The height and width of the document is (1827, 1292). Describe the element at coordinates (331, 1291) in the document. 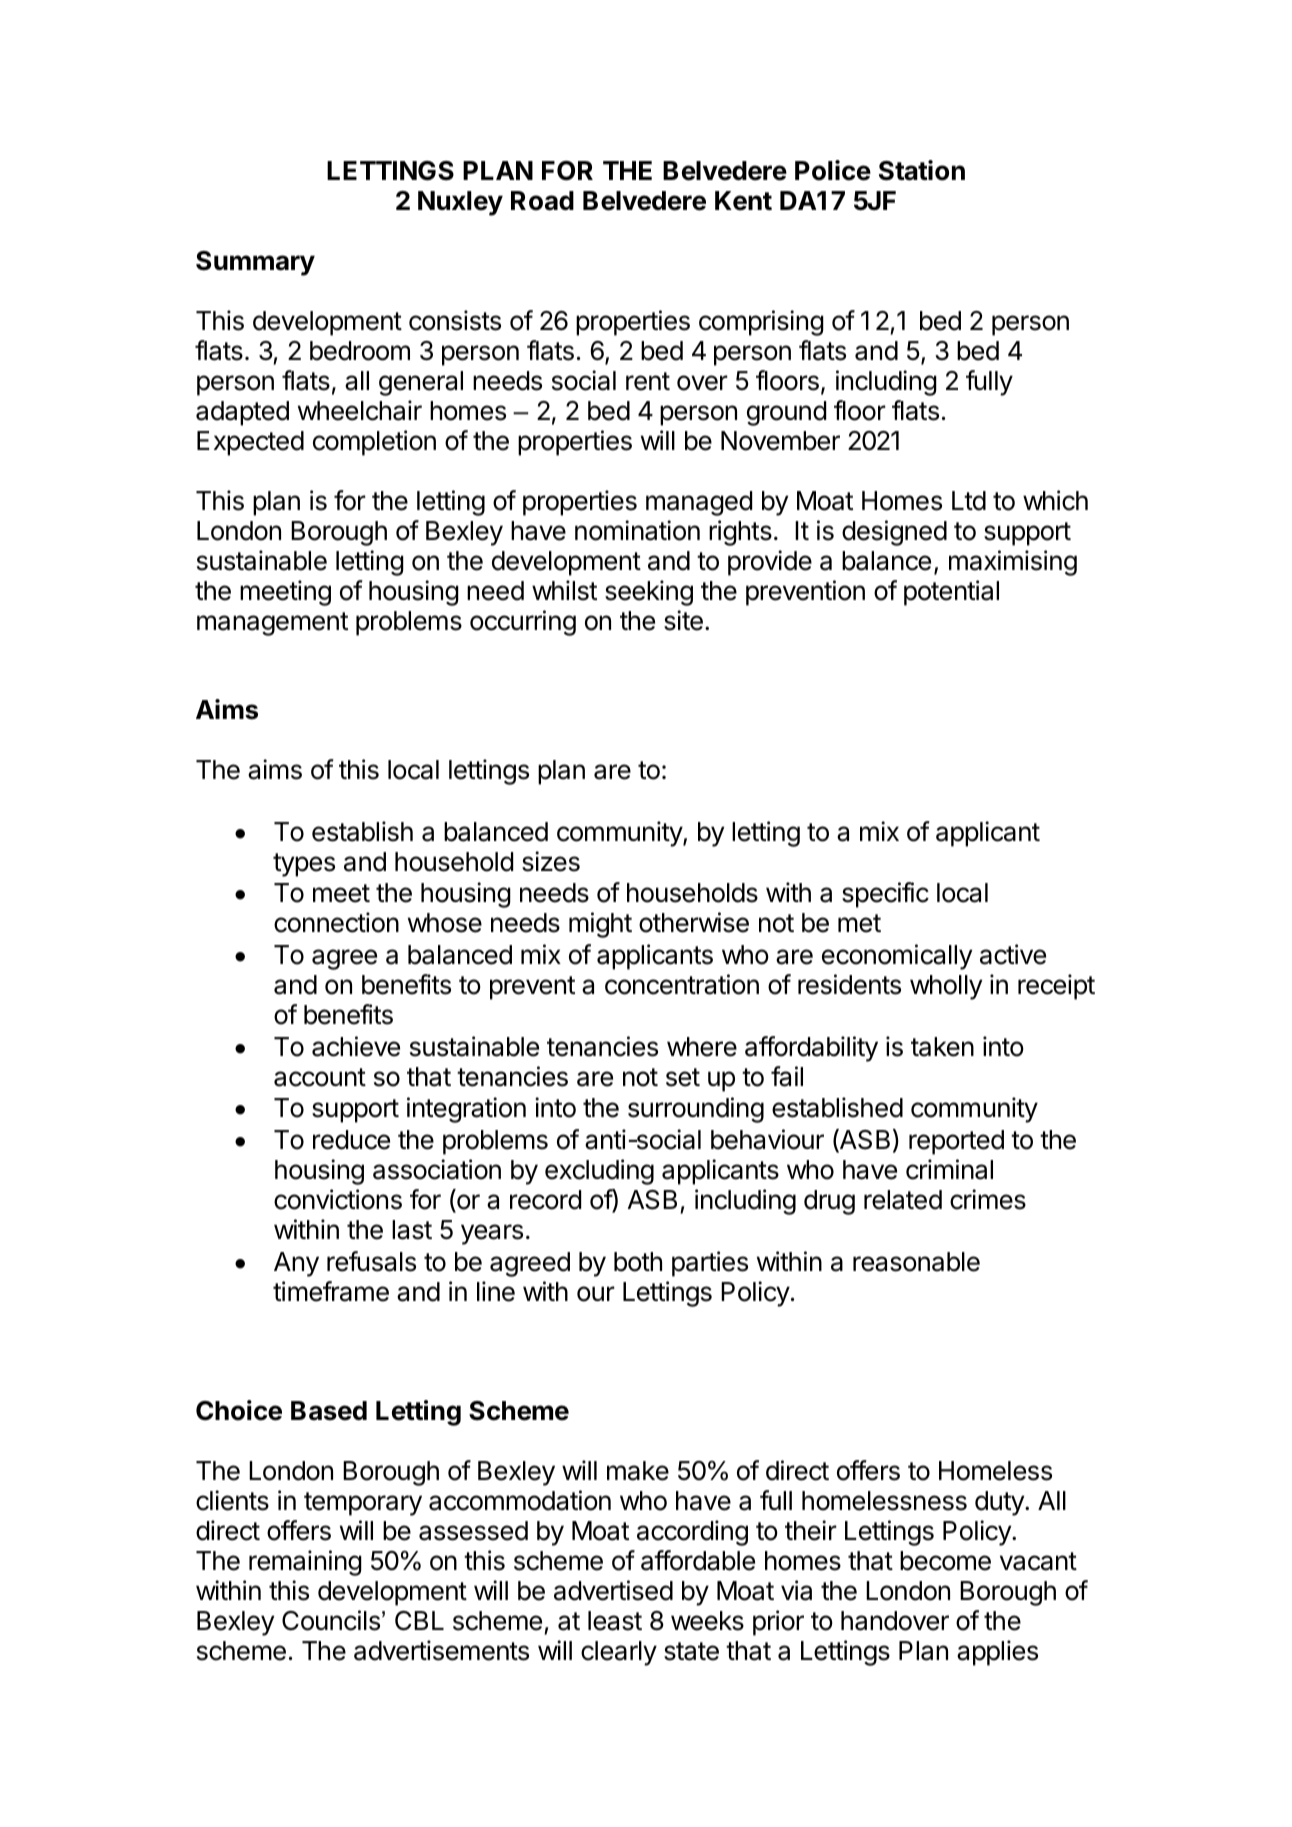

I see `timeframe` at that location.
